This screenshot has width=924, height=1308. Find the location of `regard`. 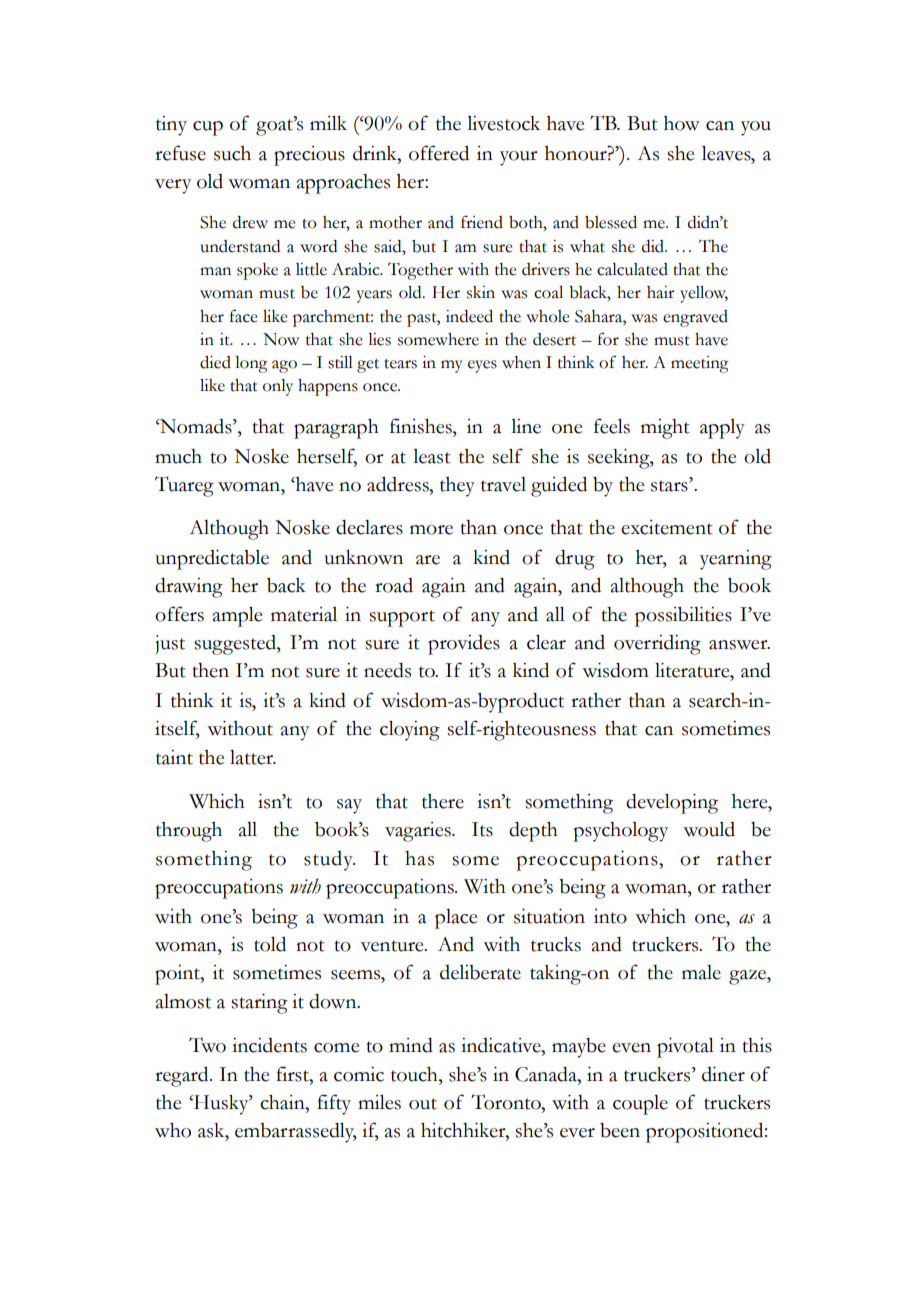

regard is located at coordinates (183, 1076).
